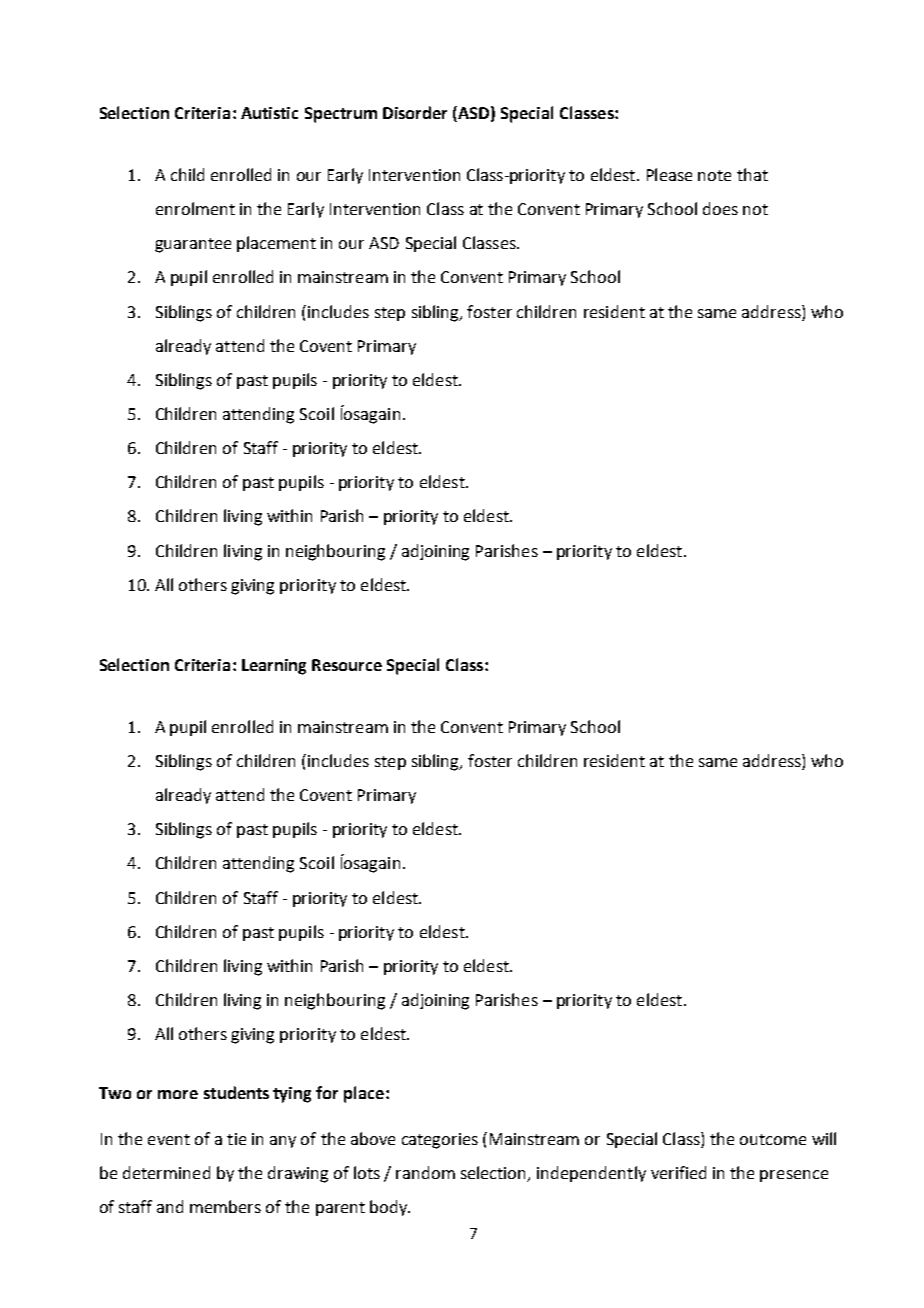 This screenshot has height=1308, width=924. What do you see at coordinates (415, 112) in the screenshot?
I see `Disorder` at bounding box center [415, 112].
